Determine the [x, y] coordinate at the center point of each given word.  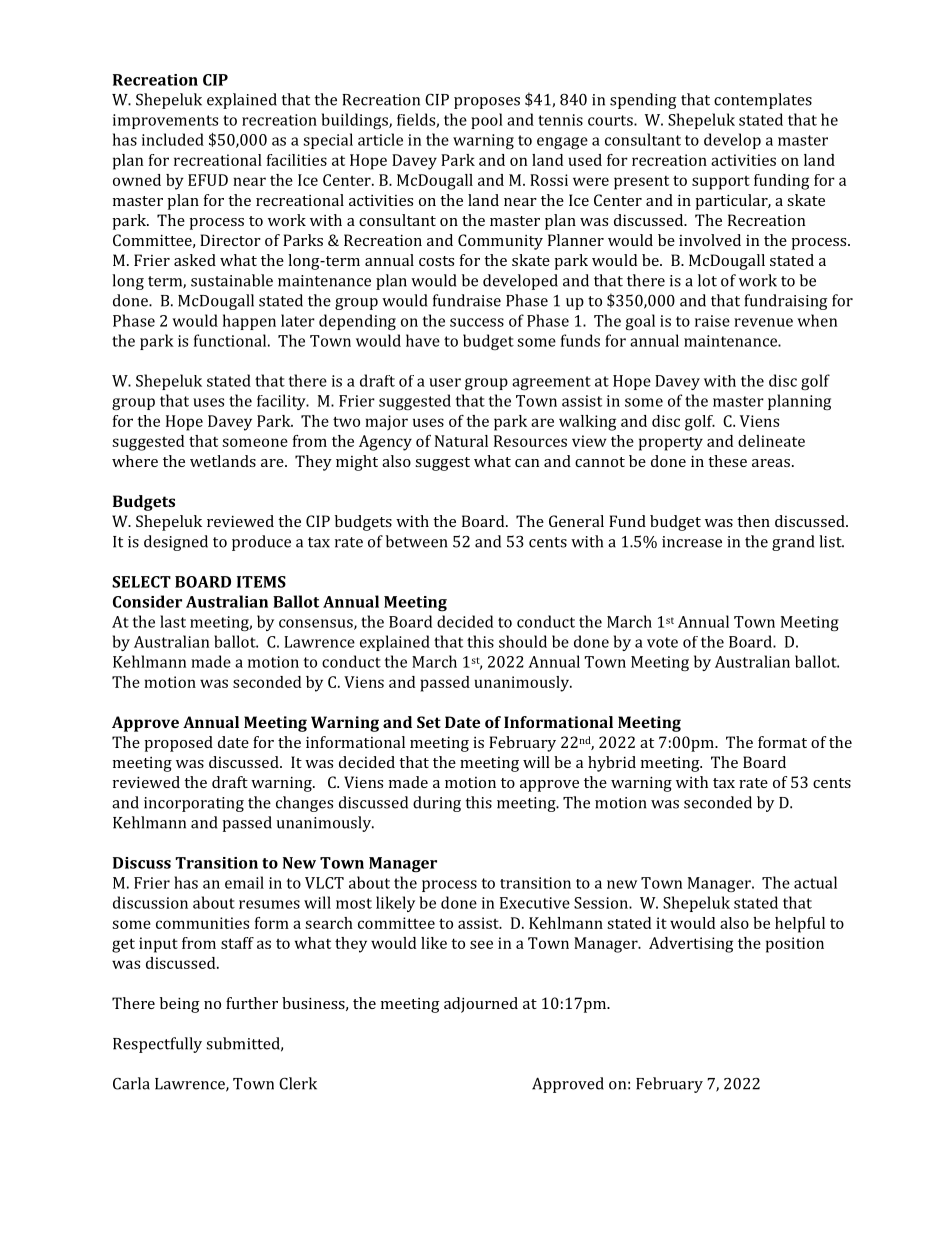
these [727, 461]
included [173, 139]
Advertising [691, 945]
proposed [178, 744]
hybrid [612, 764]
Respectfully [157, 1045]
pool [487, 121]
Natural [461, 441]
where [135, 461]
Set [429, 722]
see [481, 944]
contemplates [763, 101]
